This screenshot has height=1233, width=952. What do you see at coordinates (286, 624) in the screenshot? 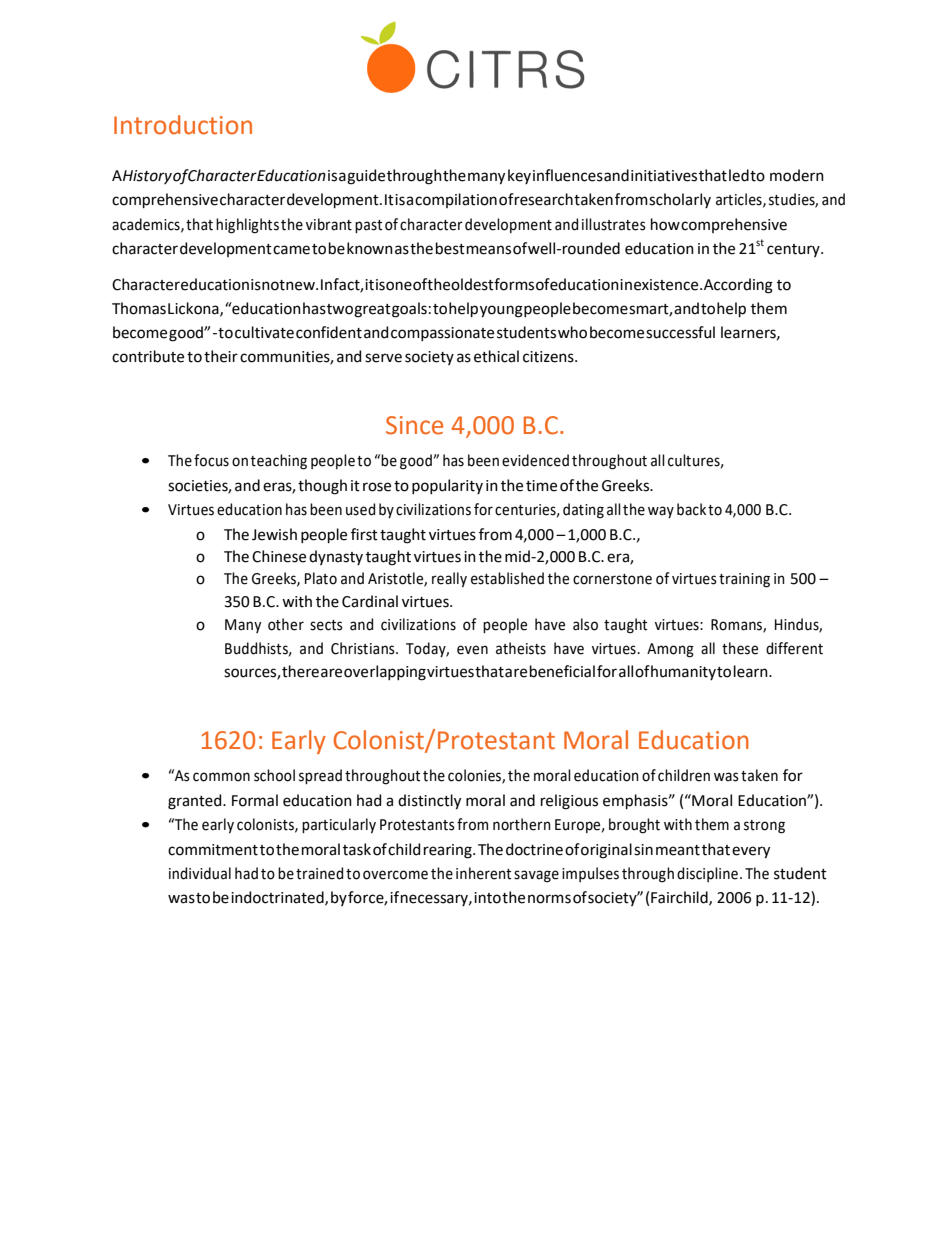
I see `other` at bounding box center [286, 624].
